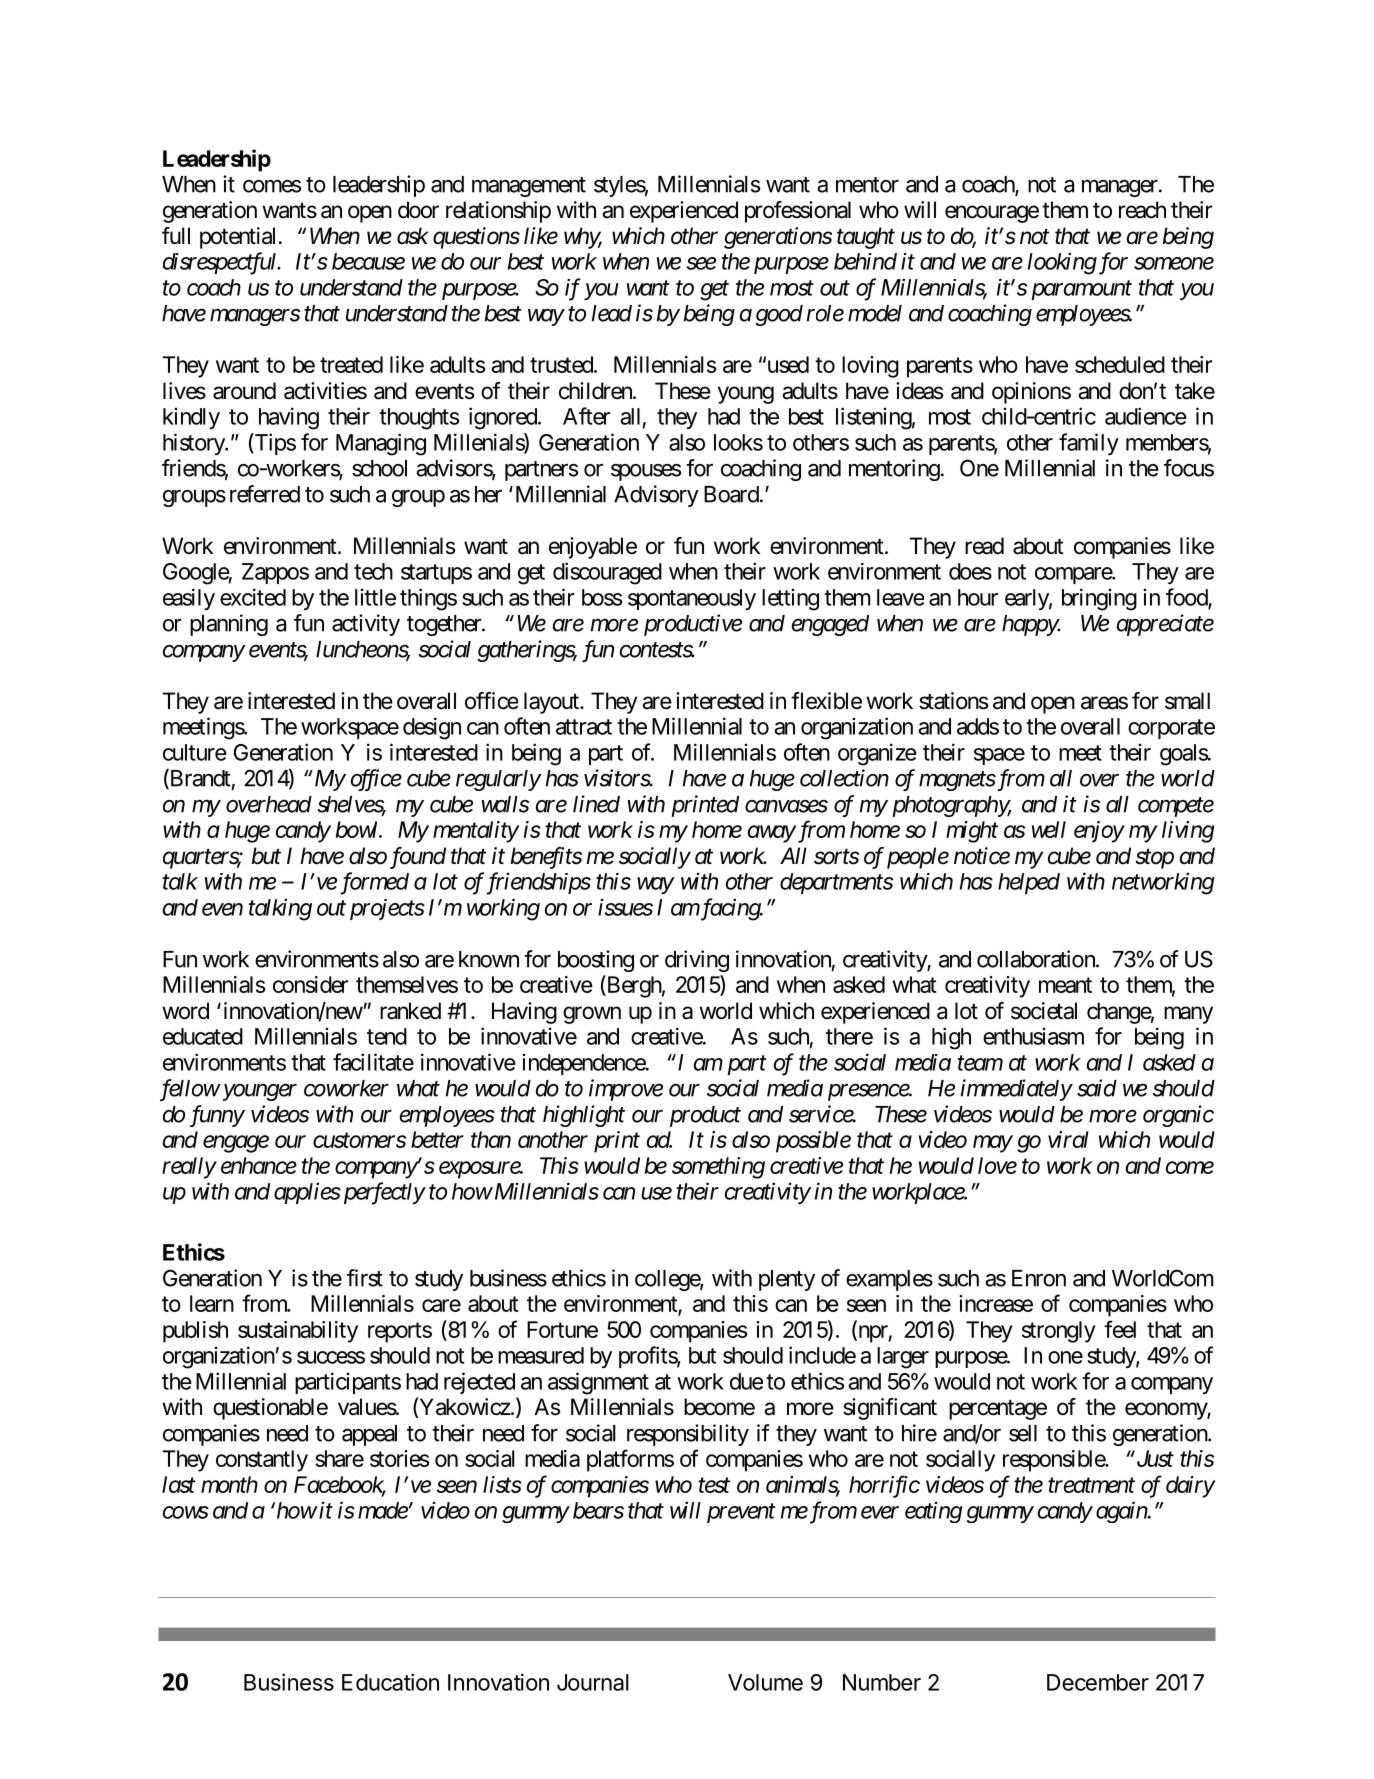 The width and height of the screenshot is (1374, 1779). I want to click on Education, so click(390, 1682).
